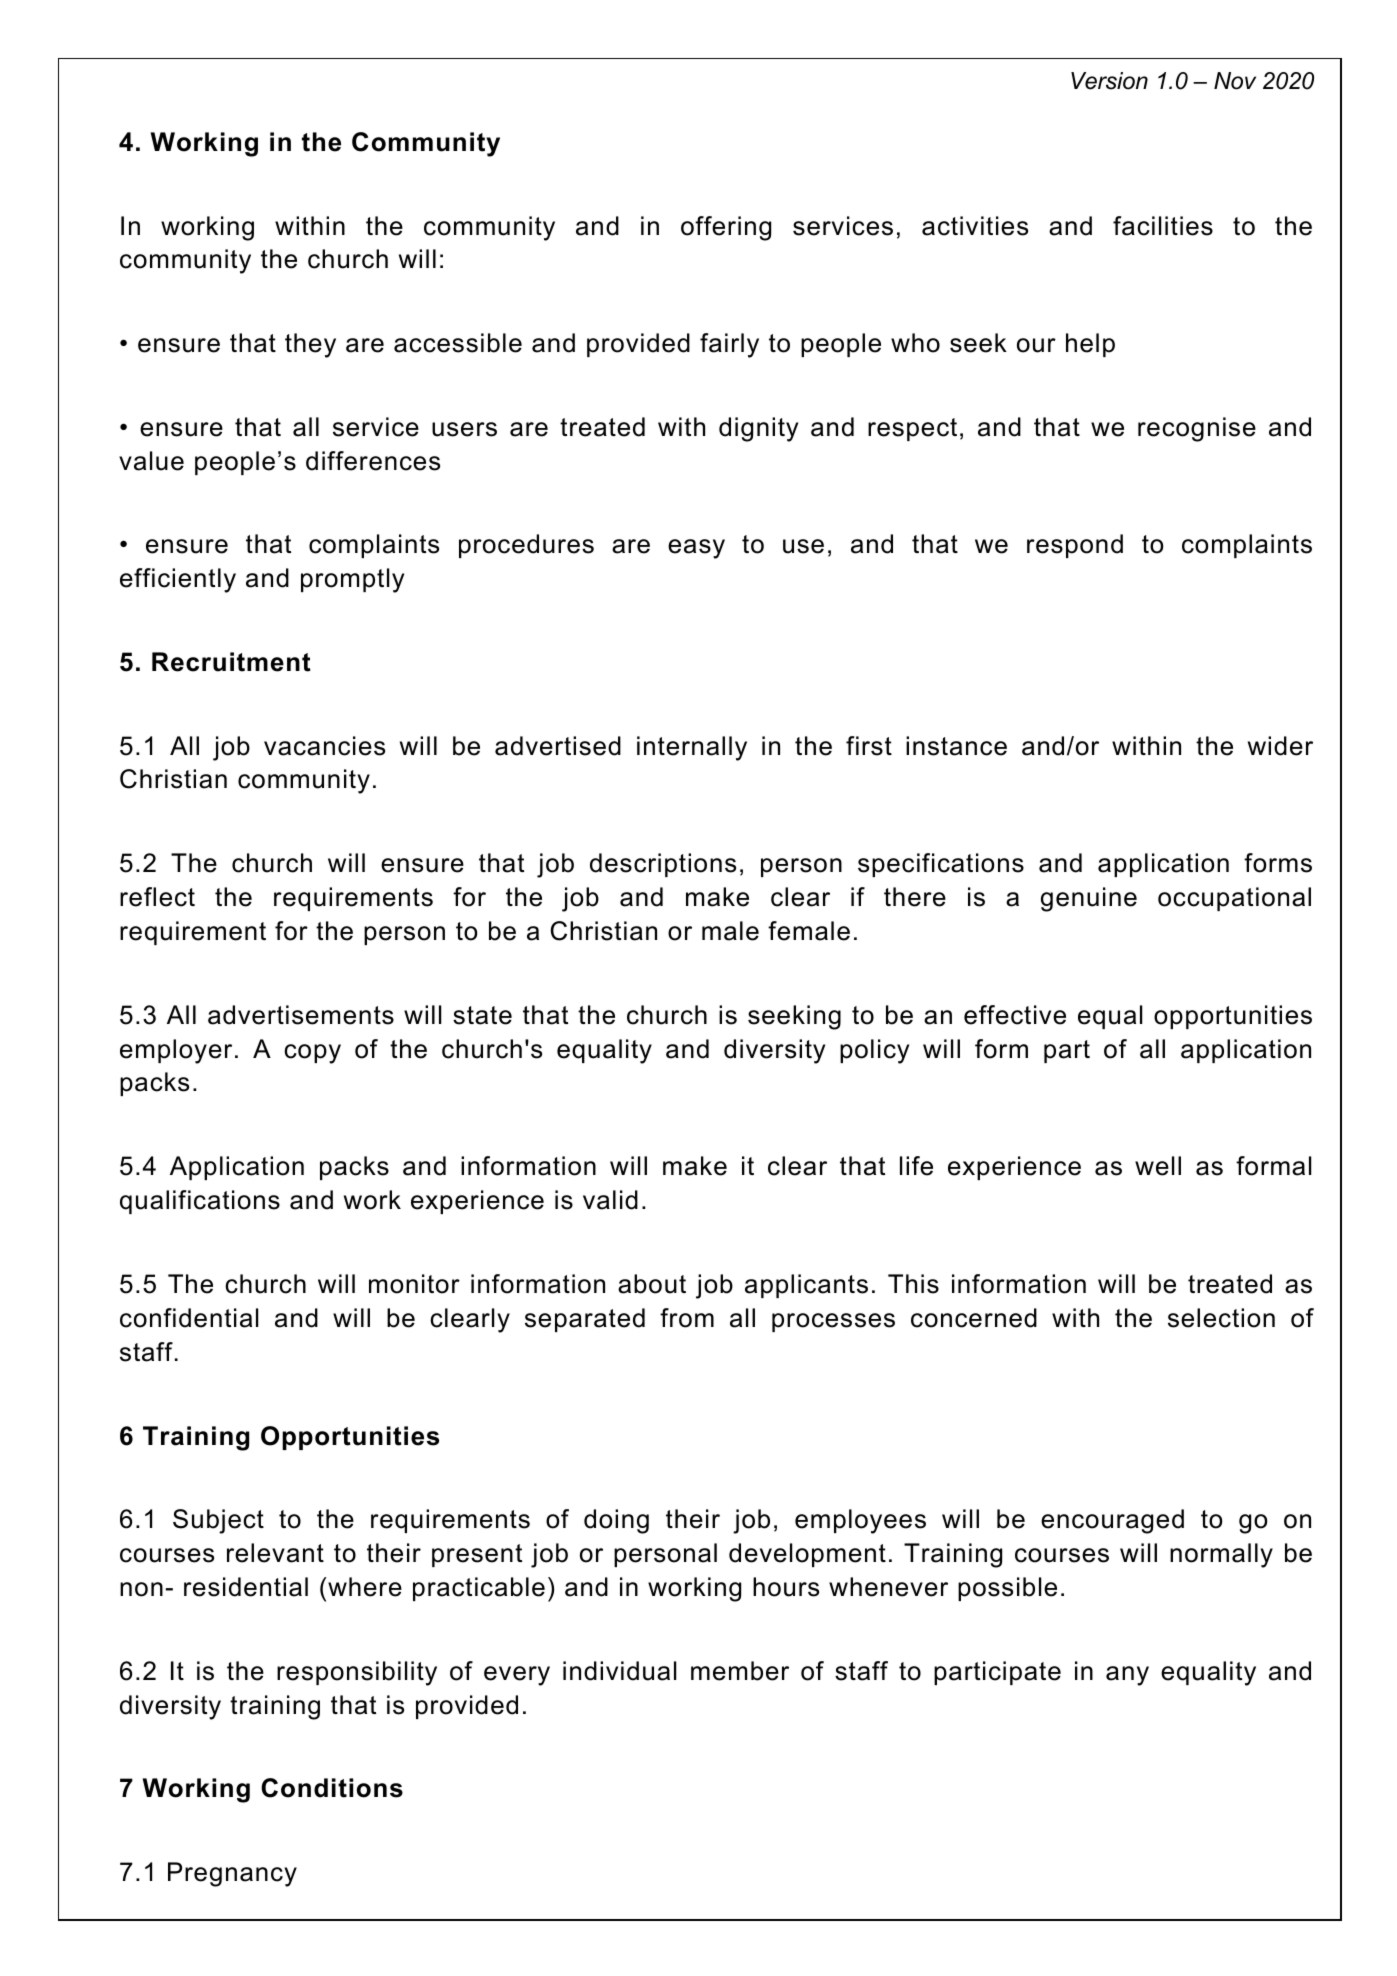 The height and width of the screenshot is (1976, 1397). What do you see at coordinates (692, 748) in the screenshot?
I see `internally` at bounding box center [692, 748].
